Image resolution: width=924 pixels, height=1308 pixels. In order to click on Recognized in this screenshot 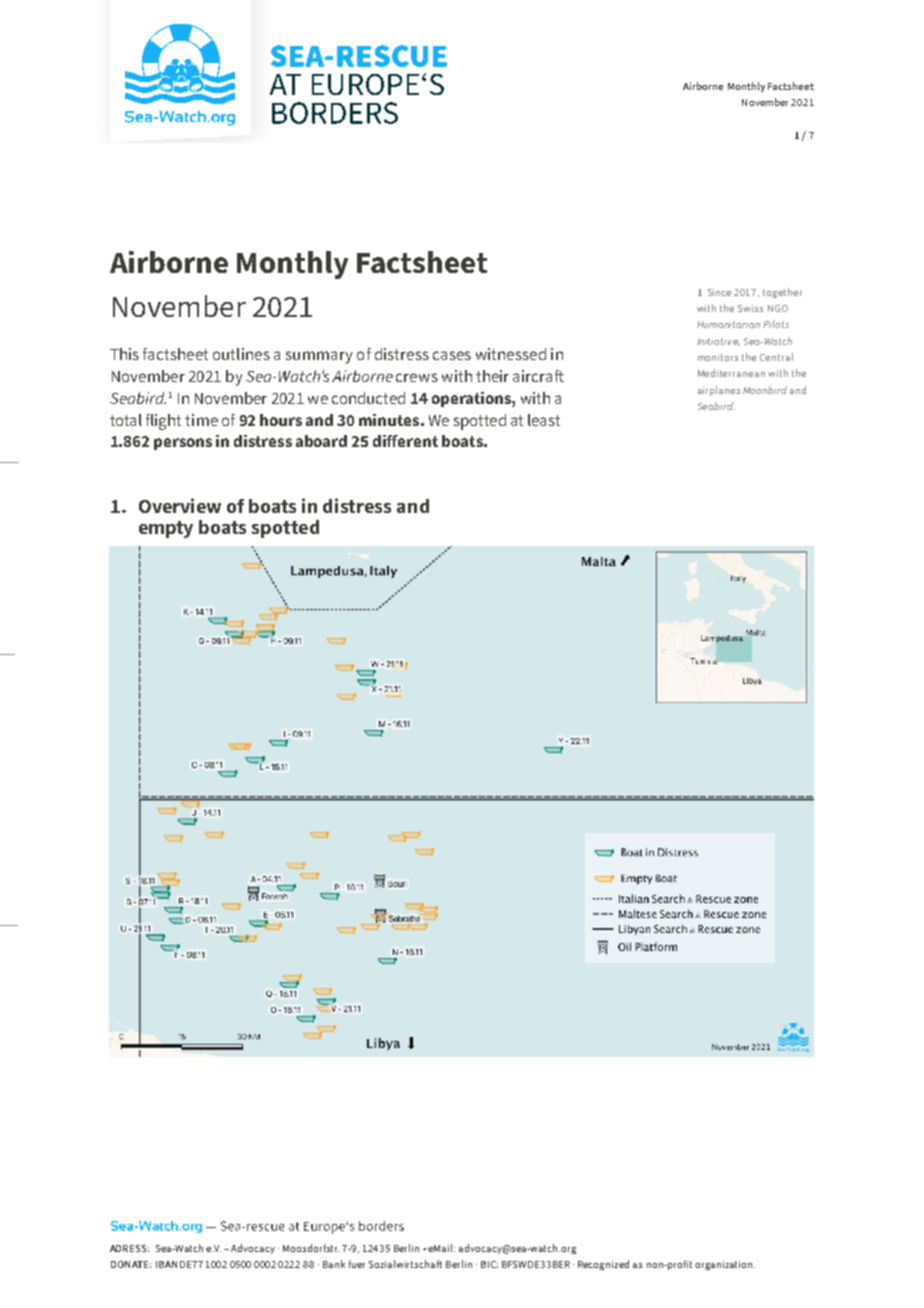, I will do `click(603, 1265)`.
